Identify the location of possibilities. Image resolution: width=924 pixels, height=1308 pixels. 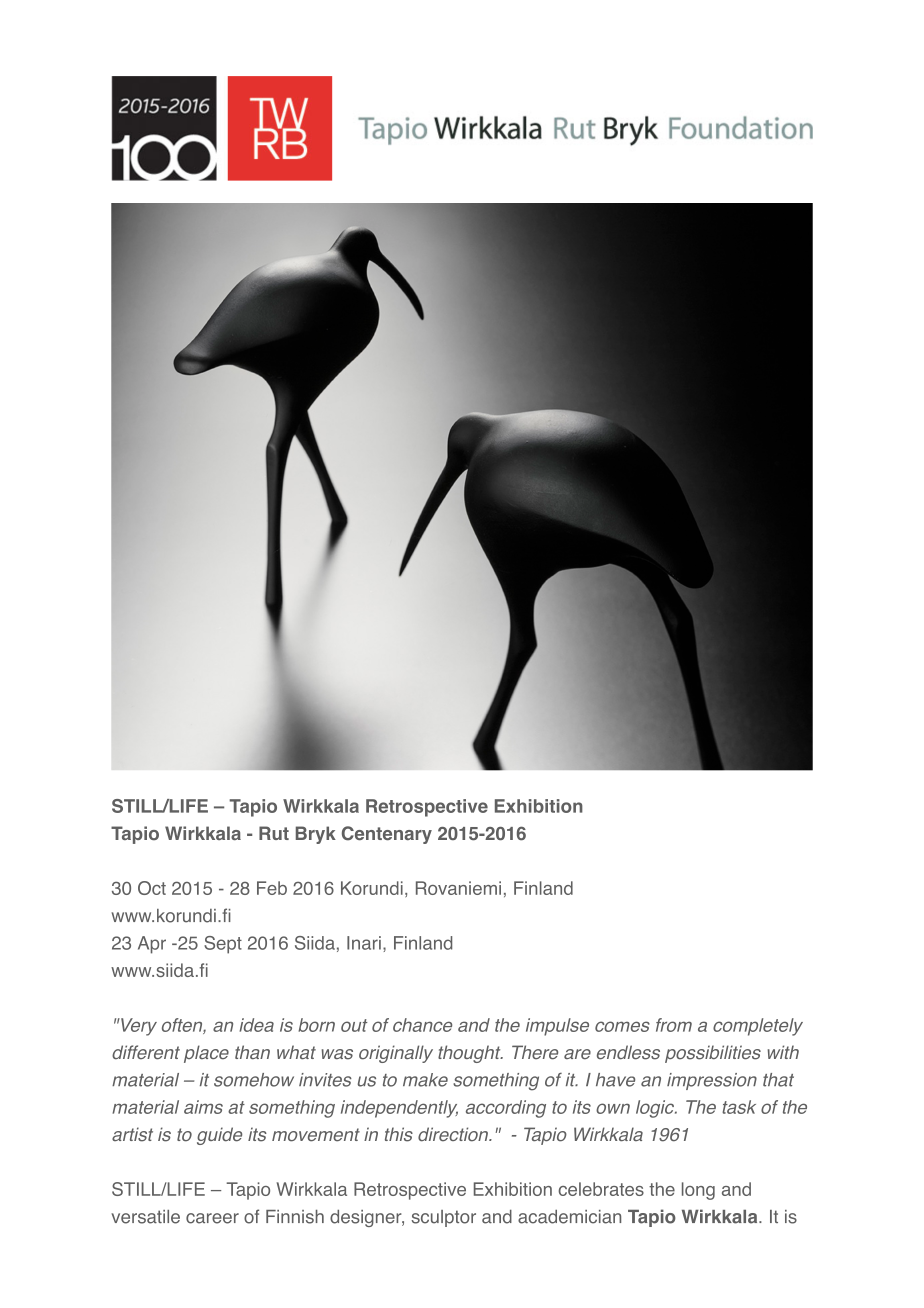
(713, 1054).
